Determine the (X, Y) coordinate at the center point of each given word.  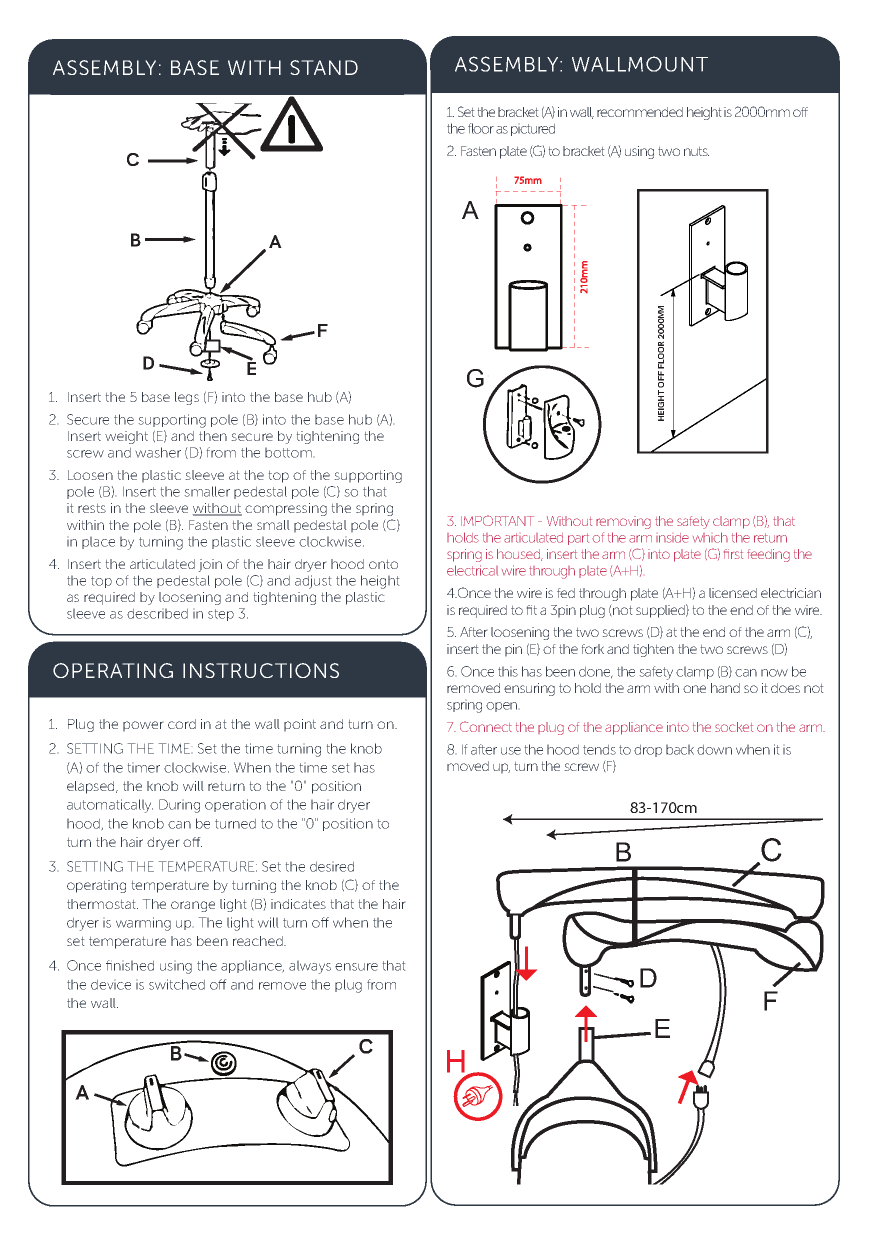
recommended (640, 112)
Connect (486, 726)
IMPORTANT (497, 520)
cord (182, 724)
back (680, 750)
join (210, 565)
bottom (288, 453)
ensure (356, 967)
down (714, 750)
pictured (533, 130)
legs (187, 398)
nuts (696, 151)
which (710, 537)
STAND (324, 67)
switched (177, 984)
